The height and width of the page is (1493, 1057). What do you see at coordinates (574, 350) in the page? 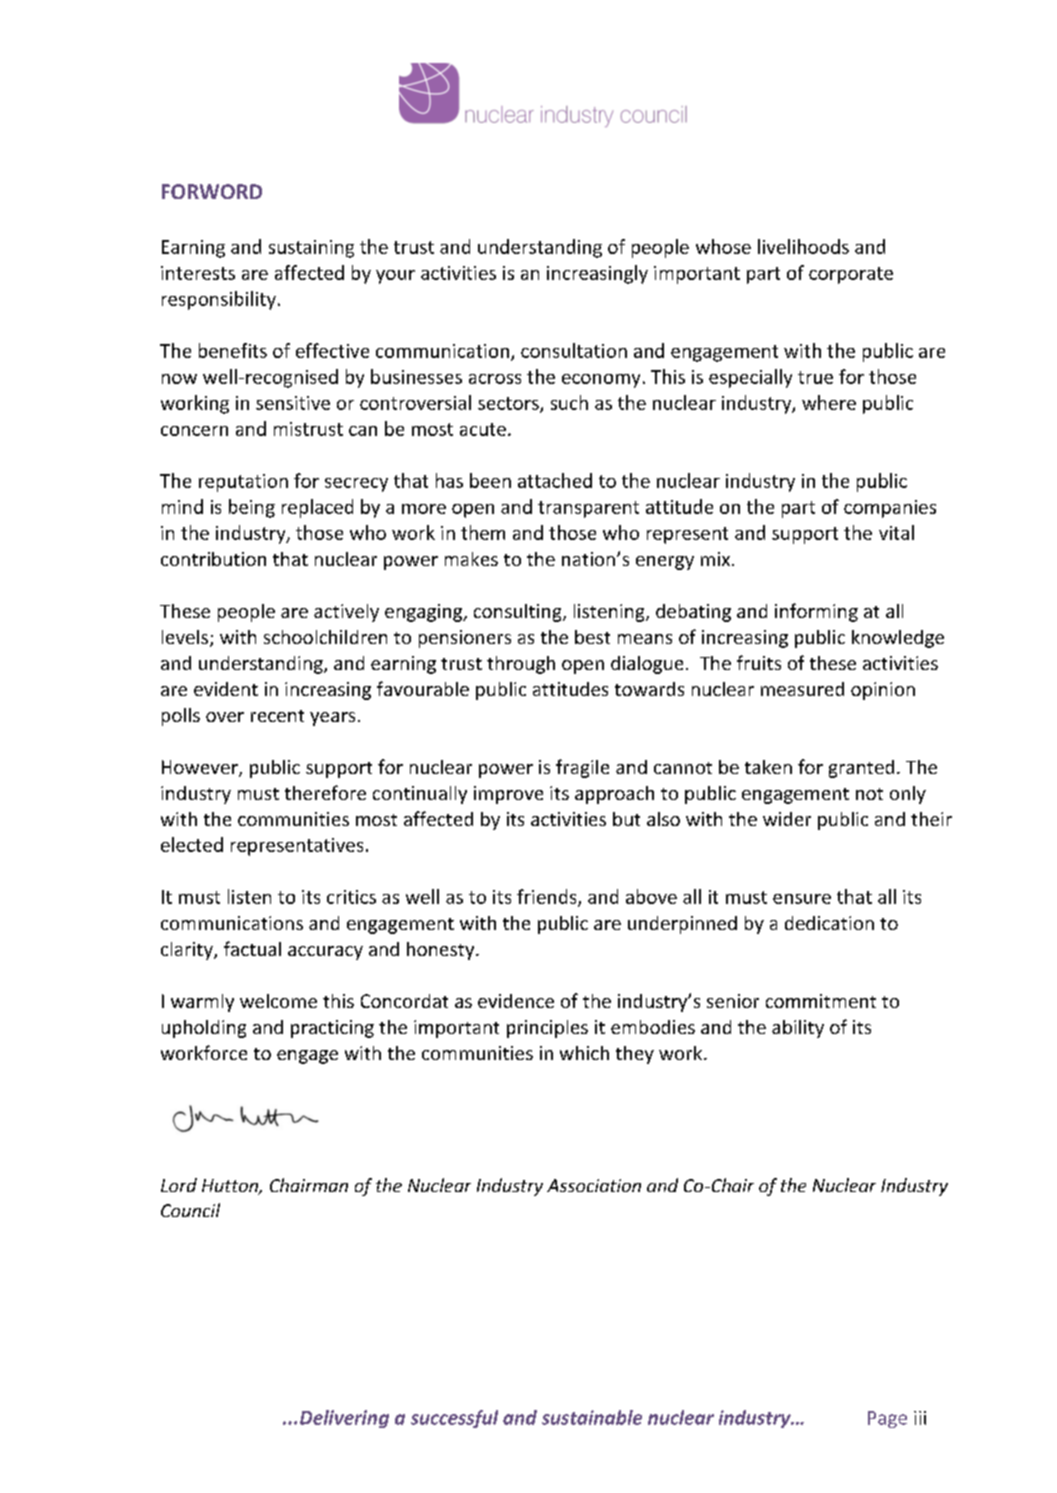
I see `consultation` at bounding box center [574, 350].
